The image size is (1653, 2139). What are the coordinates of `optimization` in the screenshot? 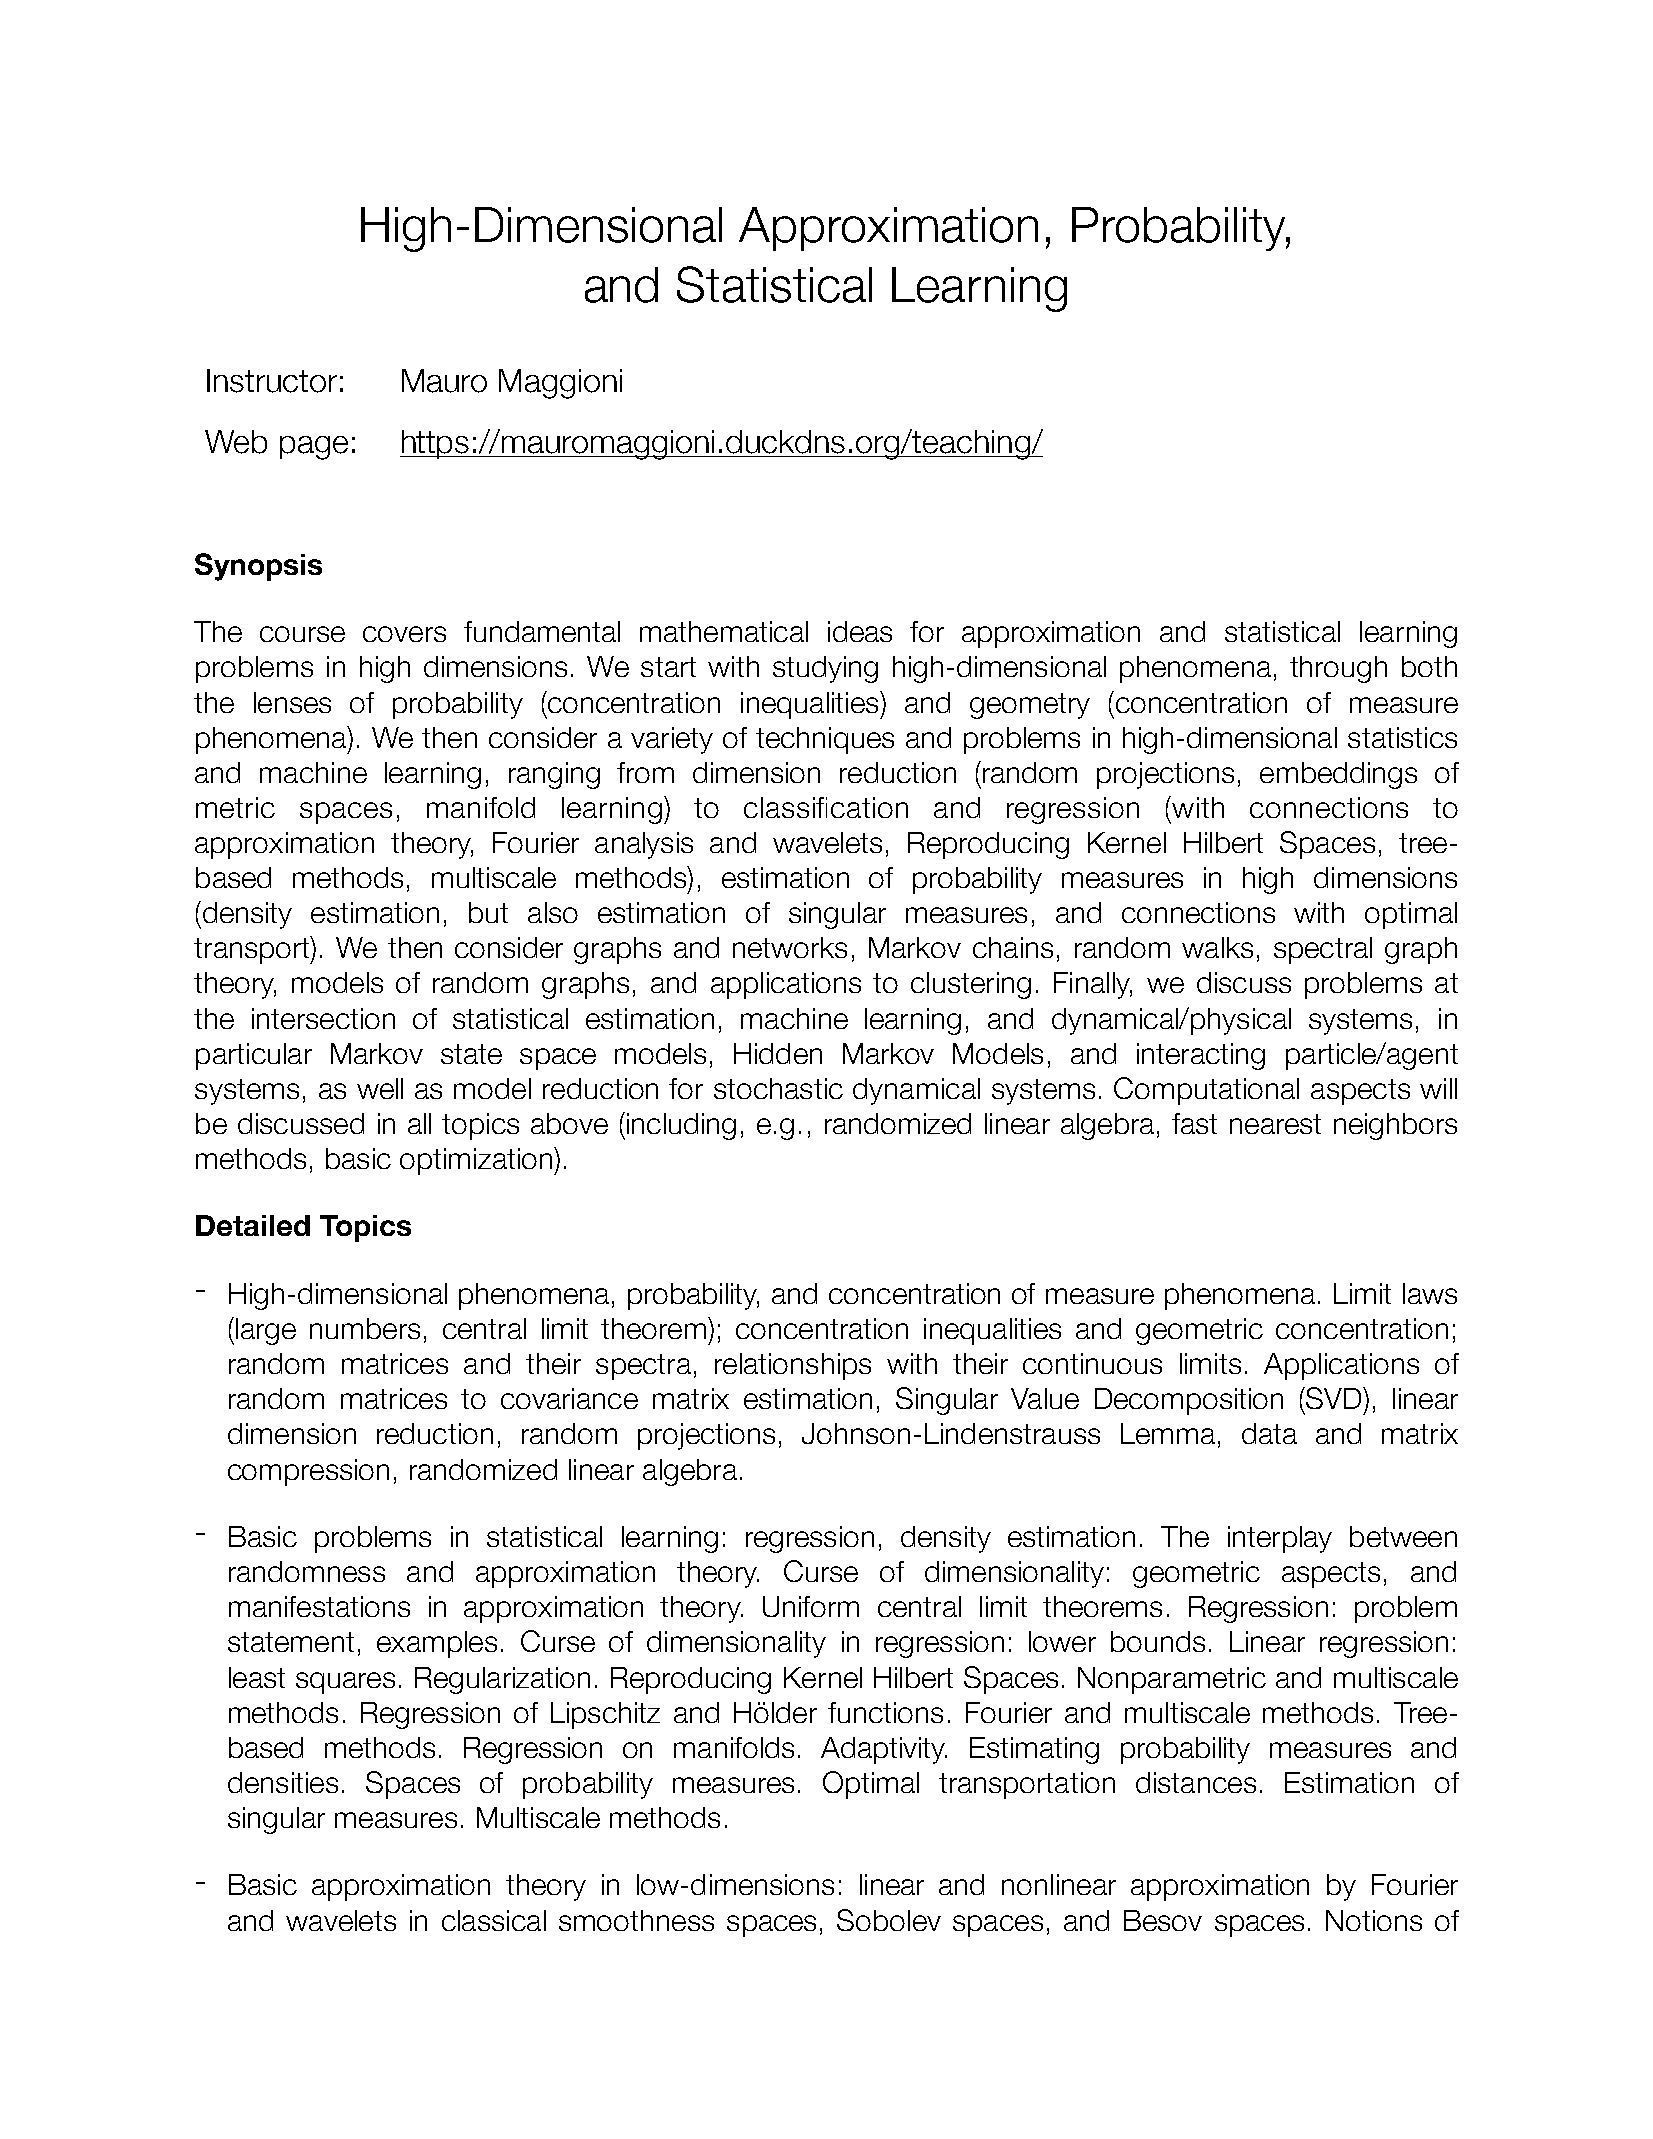 It's located at (476, 1161).
